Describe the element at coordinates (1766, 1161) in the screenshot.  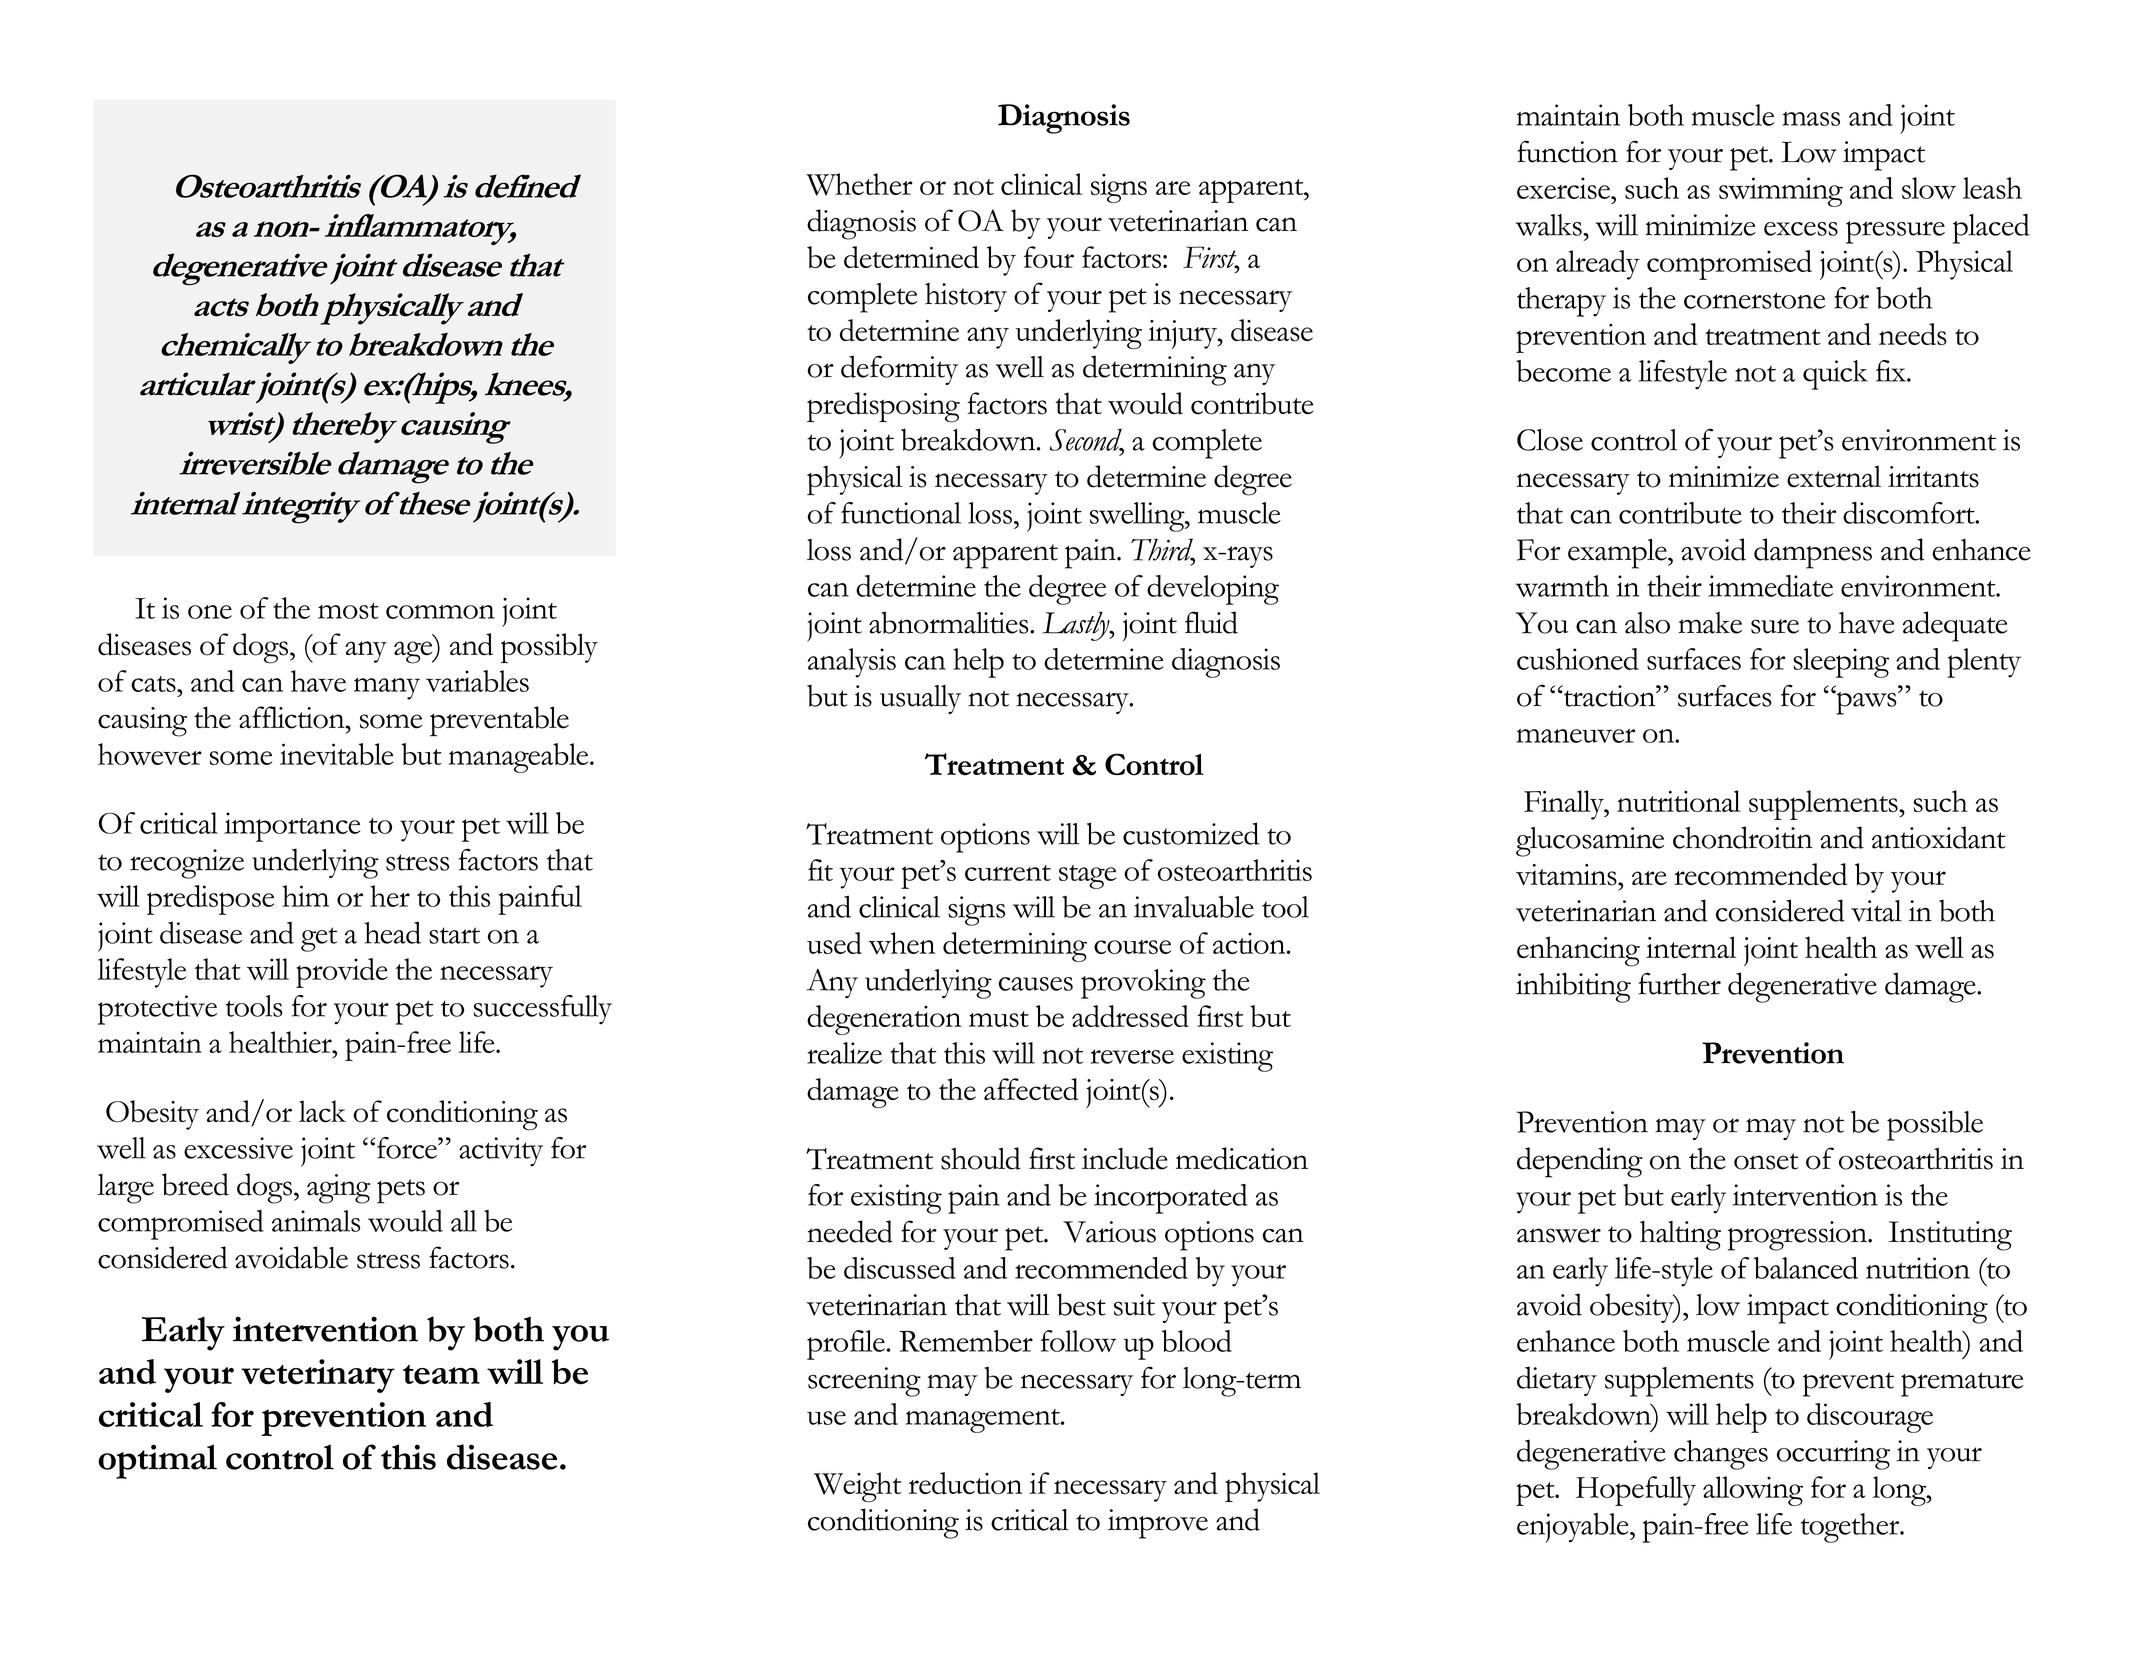
I see `onset` at that location.
